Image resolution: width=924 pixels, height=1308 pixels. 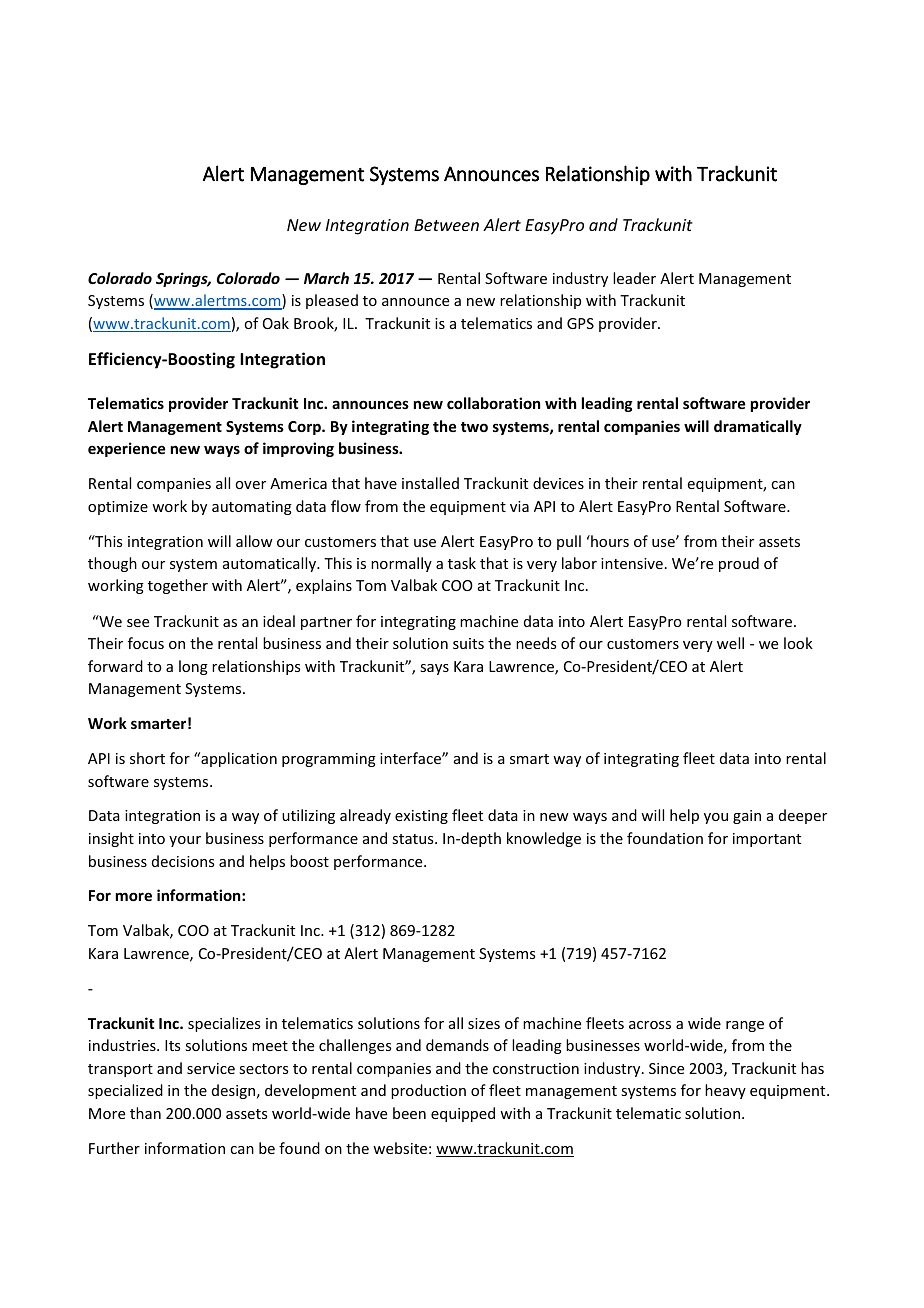 I want to click on equipped, so click(x=463, y=1114).
